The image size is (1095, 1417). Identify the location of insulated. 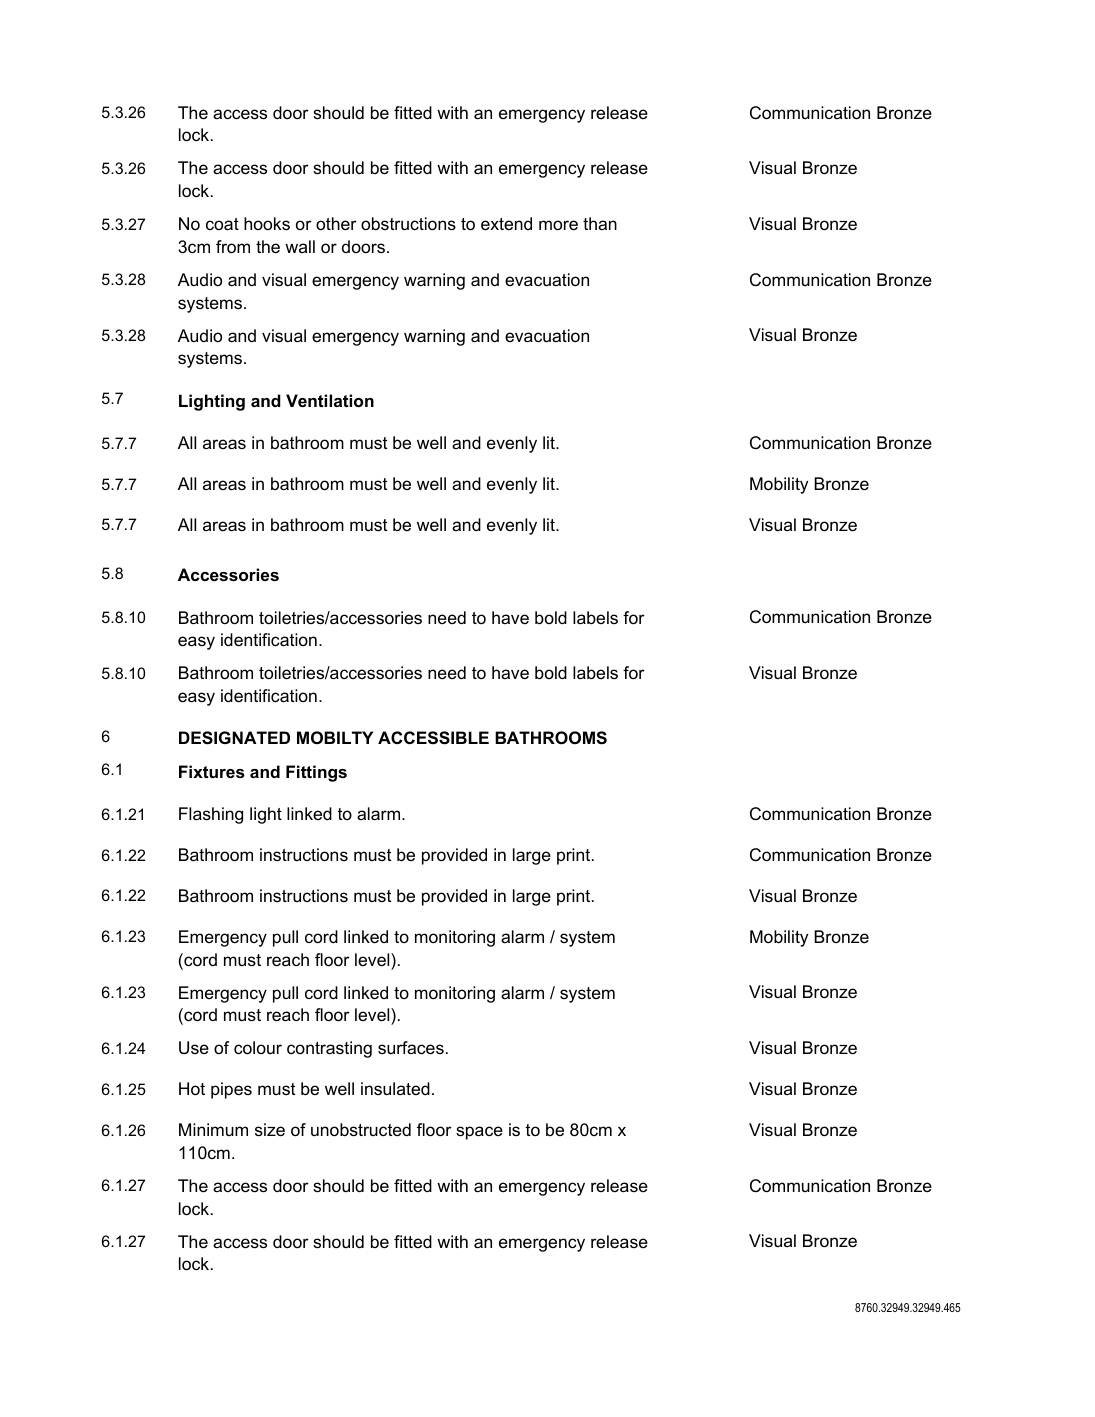
(395, 1088).
